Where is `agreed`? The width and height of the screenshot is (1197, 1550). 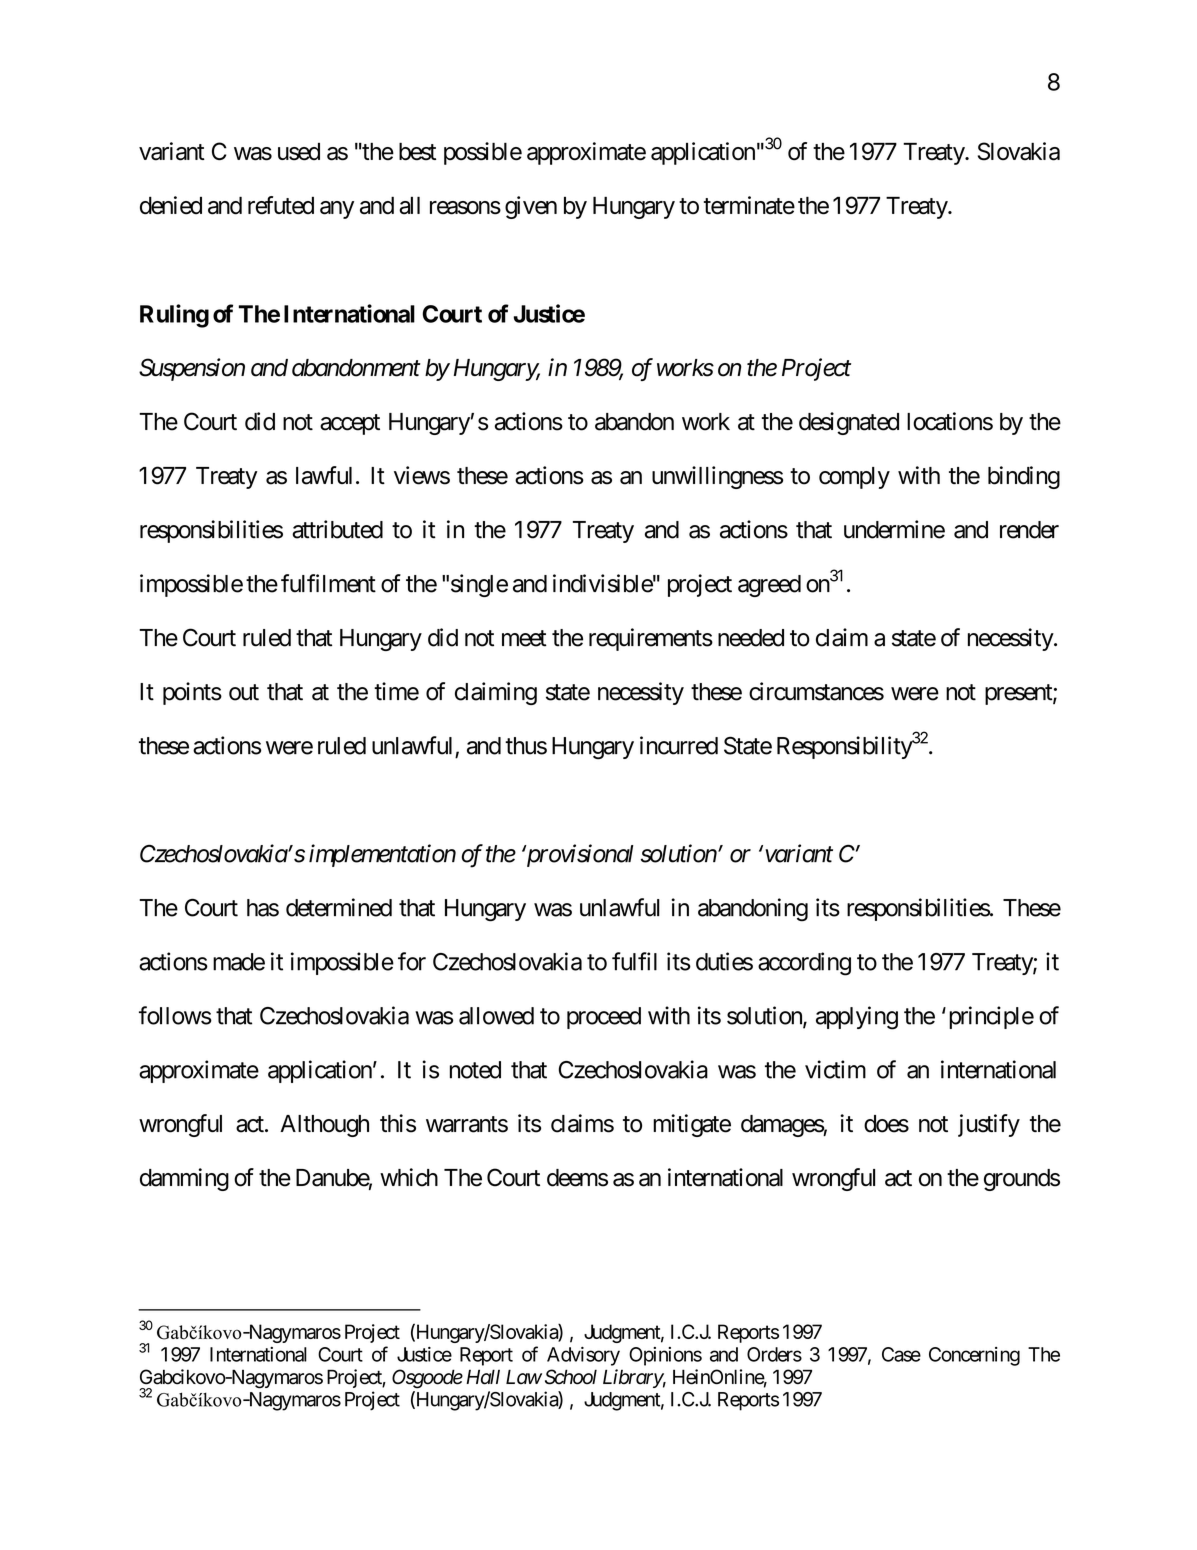 agreed is located at coordinates (769, 586).
